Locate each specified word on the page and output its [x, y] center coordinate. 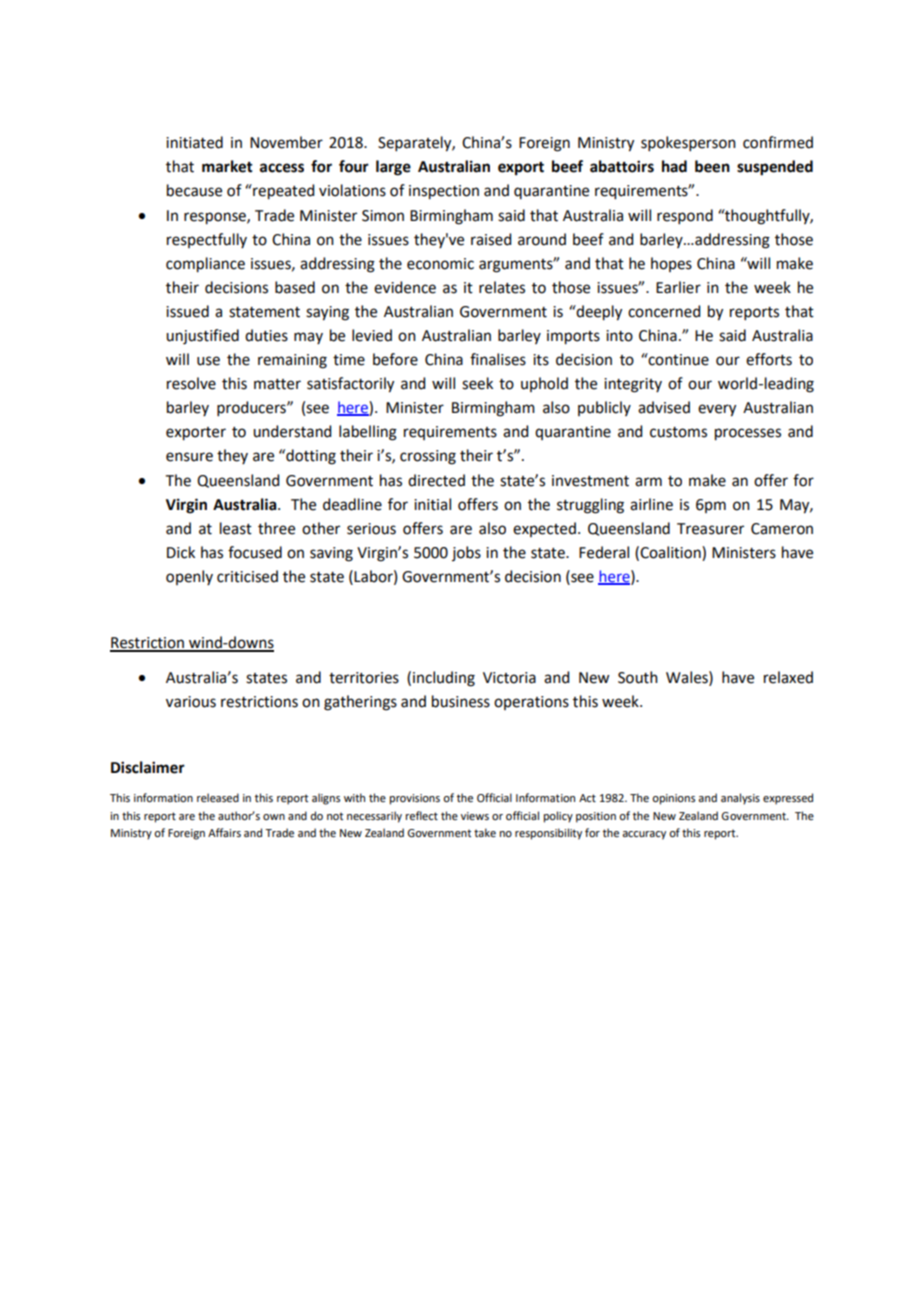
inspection [444, 192]
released [218, 797]
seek [477, 383]
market [227, 166]
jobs [466, 553]
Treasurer [710, 529]
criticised [247, 576]
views [475, 816]
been [712, 166]
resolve [191, 383]
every [717, 410]
